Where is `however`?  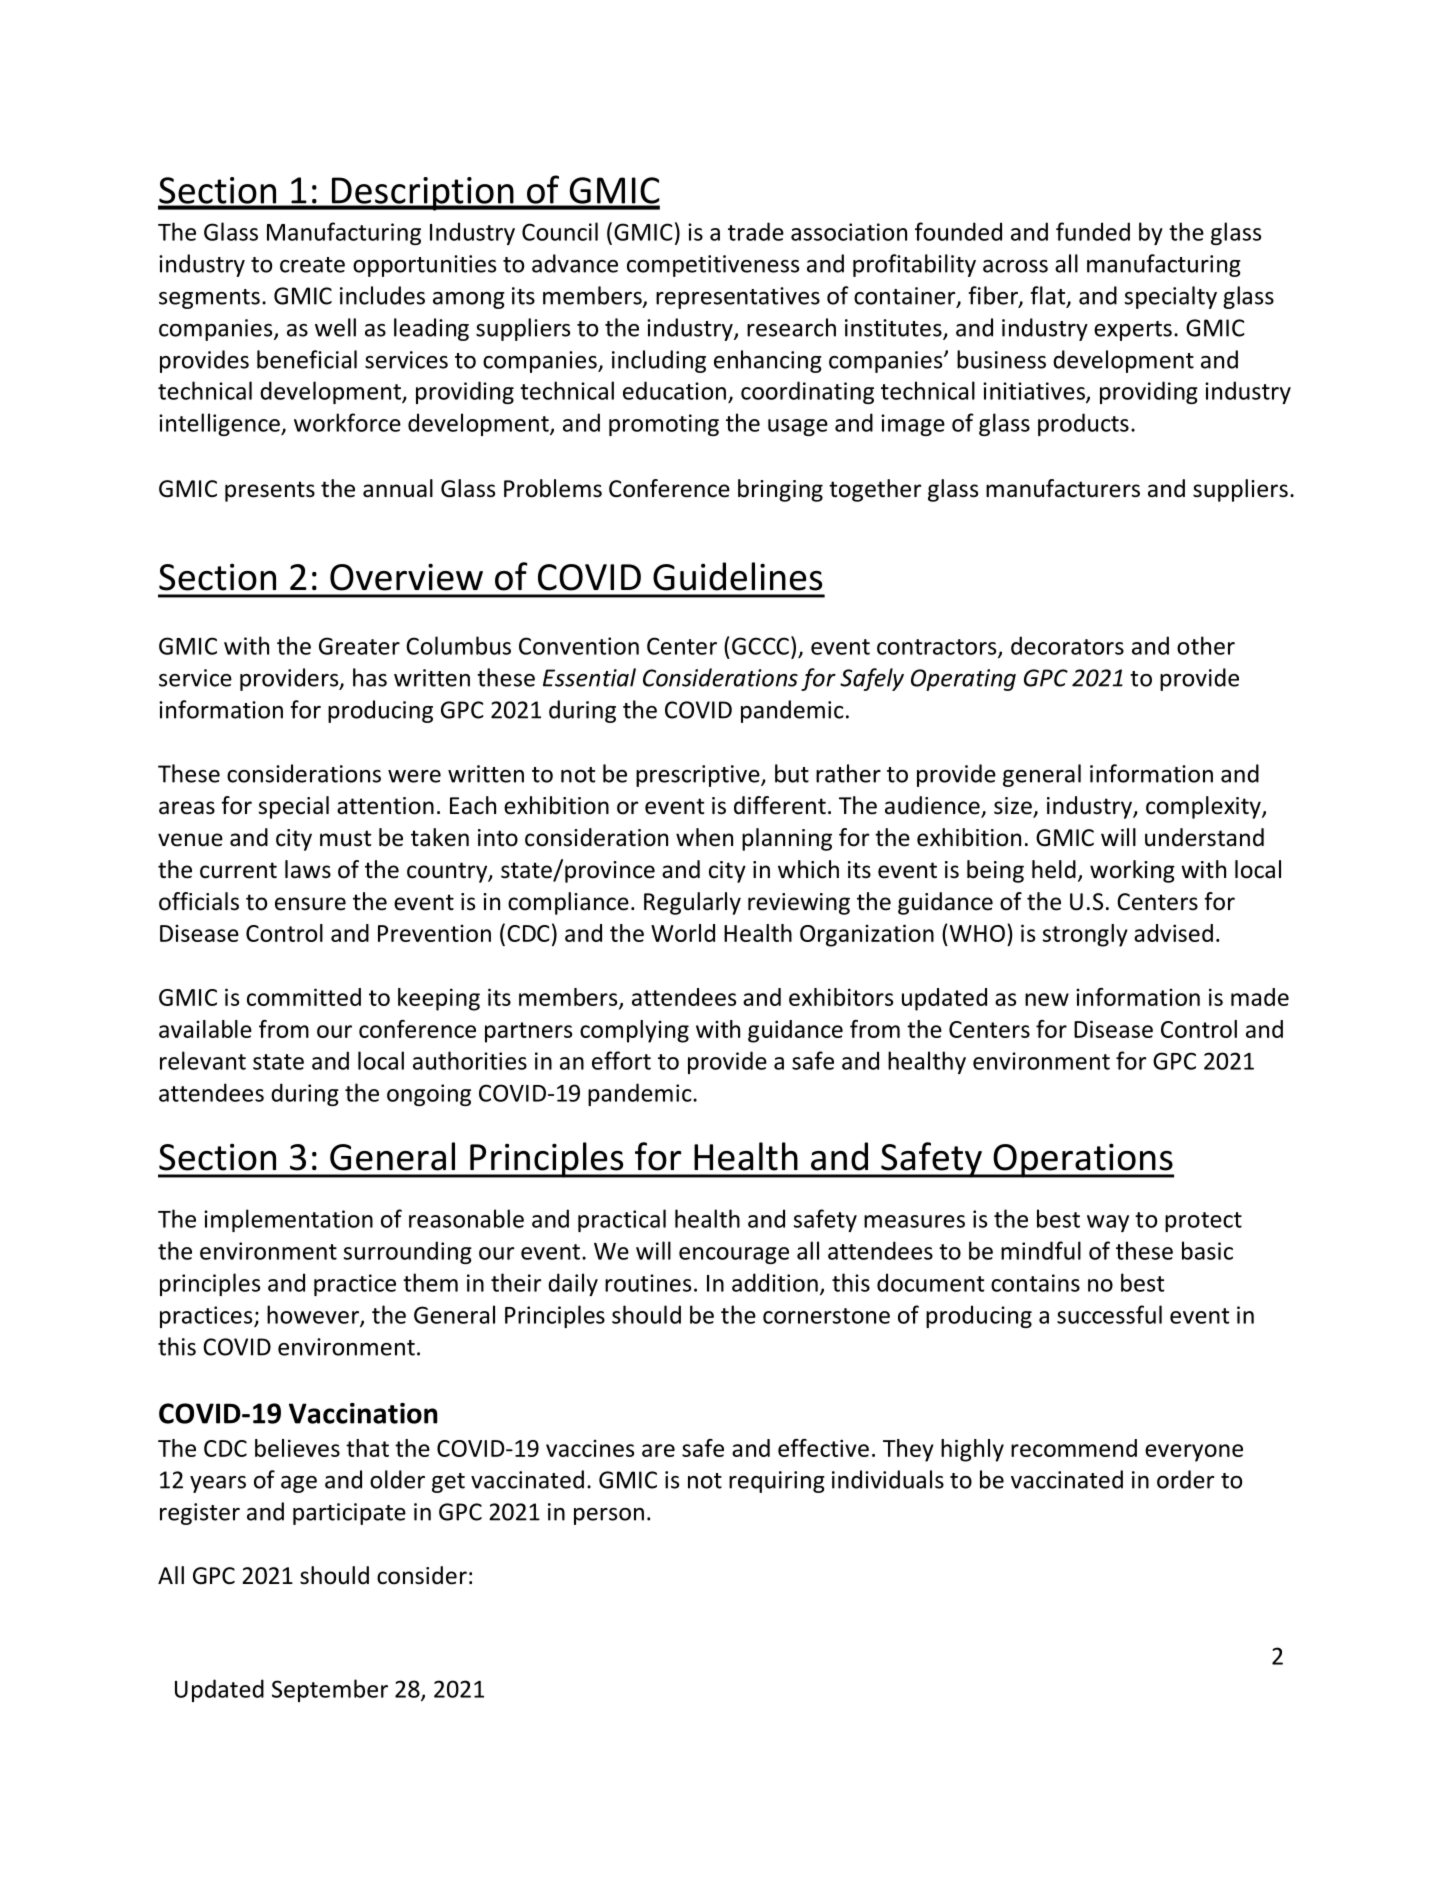
however is located at coordinates (314, 1315).
